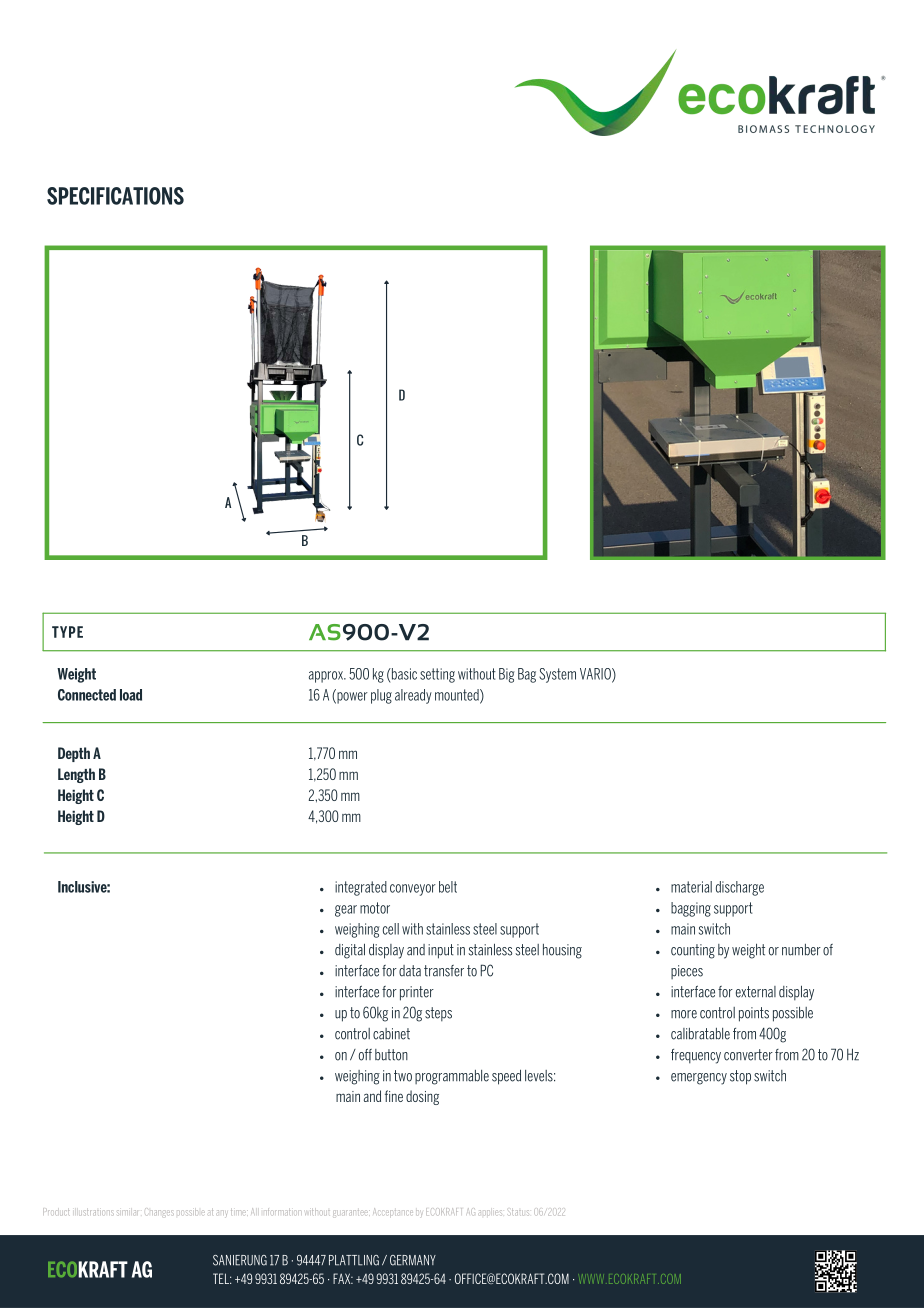 The height and width of the screenshot is (1309, 924). What do you see at coordinates (115, 196) in the screenshot?
I see `SPECIFICATIONS` at bounding box center [115, 196].
